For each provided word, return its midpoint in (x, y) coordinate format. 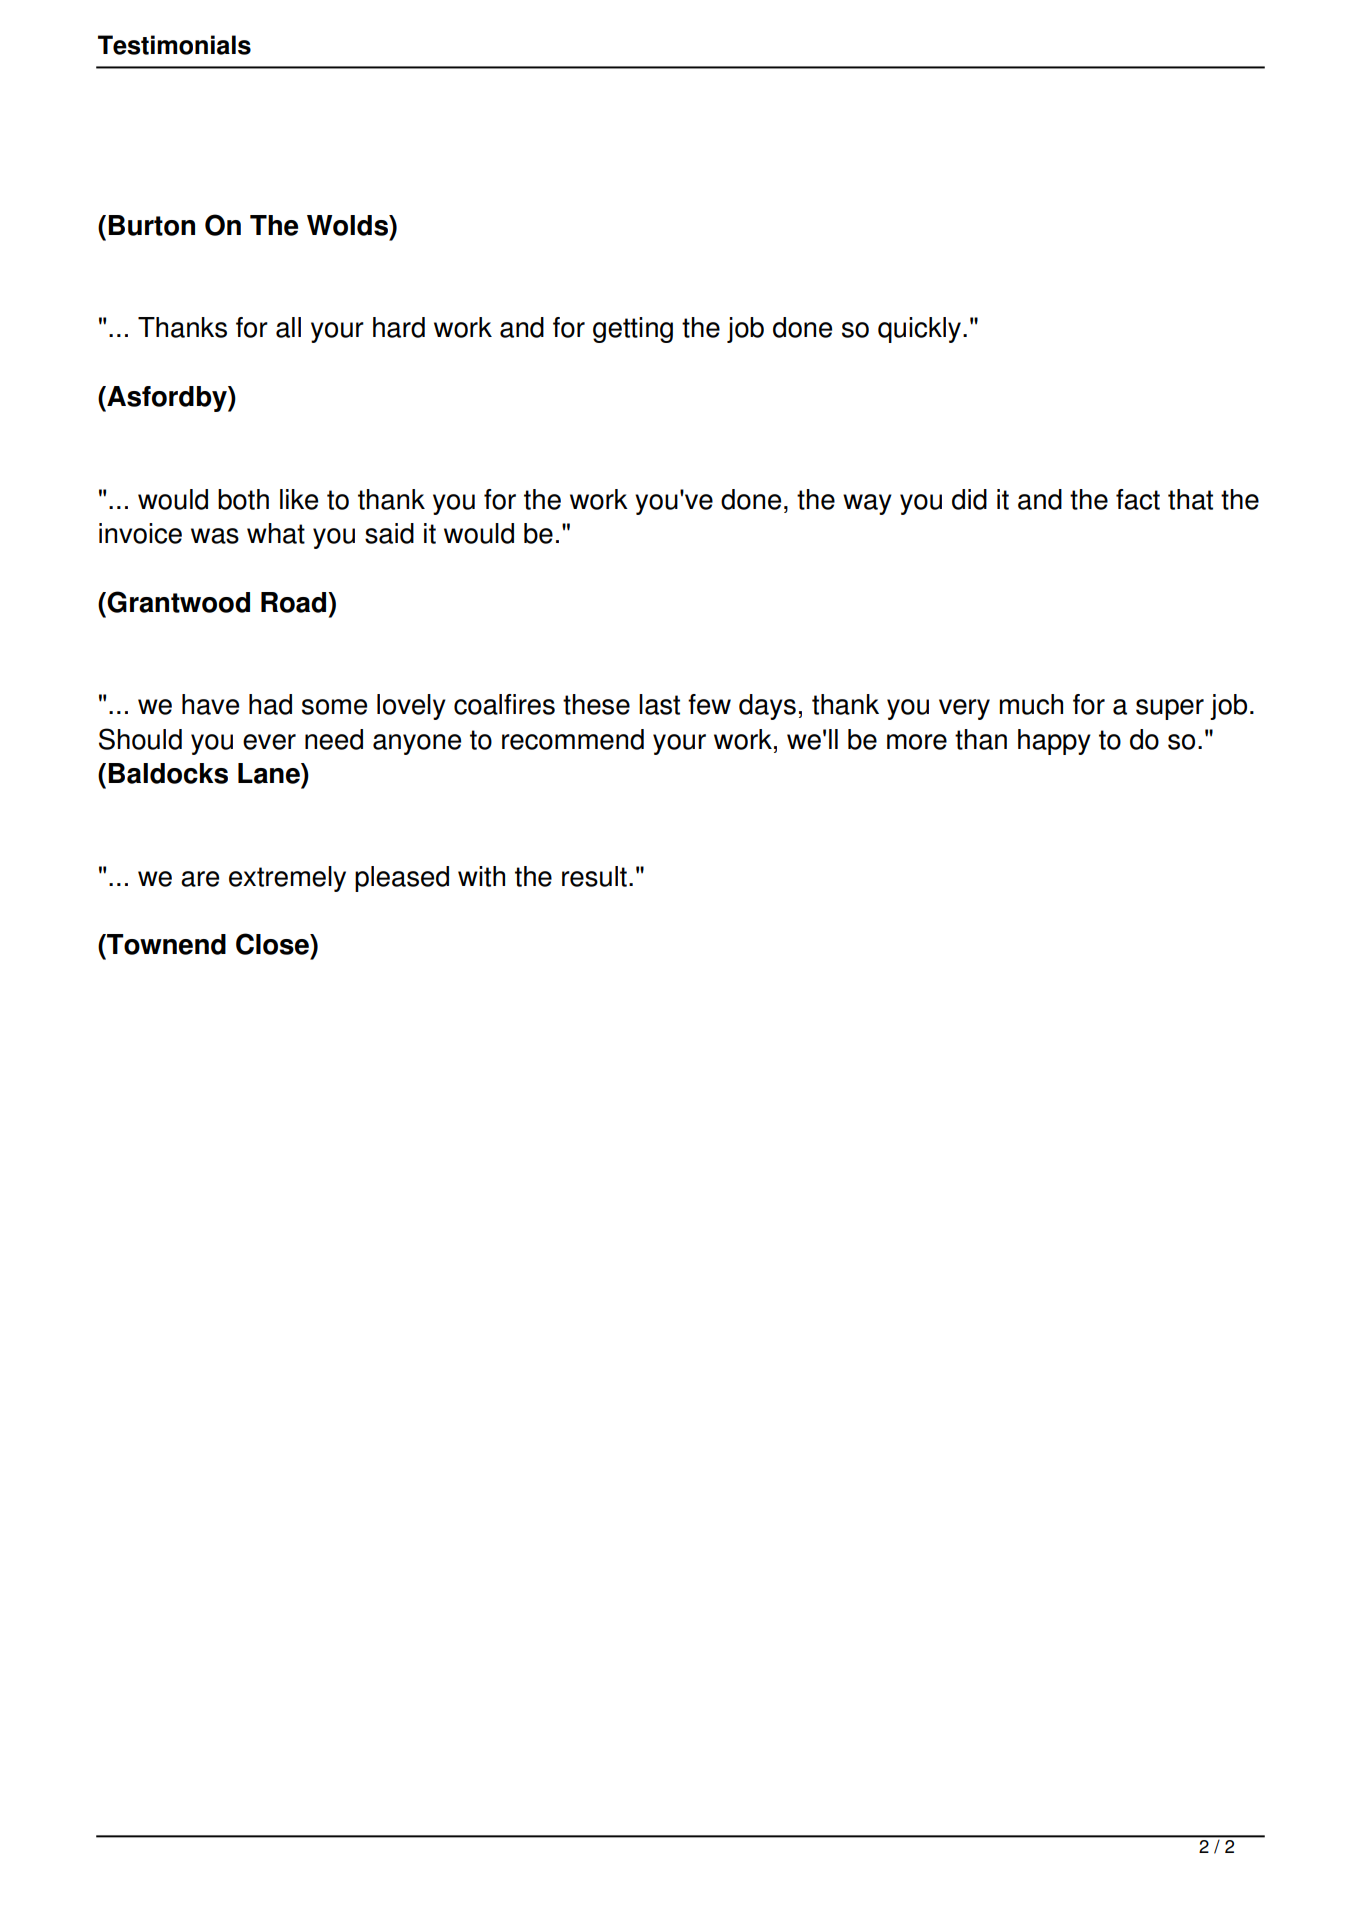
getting (633, 330)
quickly (919, 330)
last (659, 704)
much (1031, 704)
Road (295, 602)
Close (273, 944)
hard (399, 327)
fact (1138, 499)
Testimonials (174, 45)
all (288, 327)
